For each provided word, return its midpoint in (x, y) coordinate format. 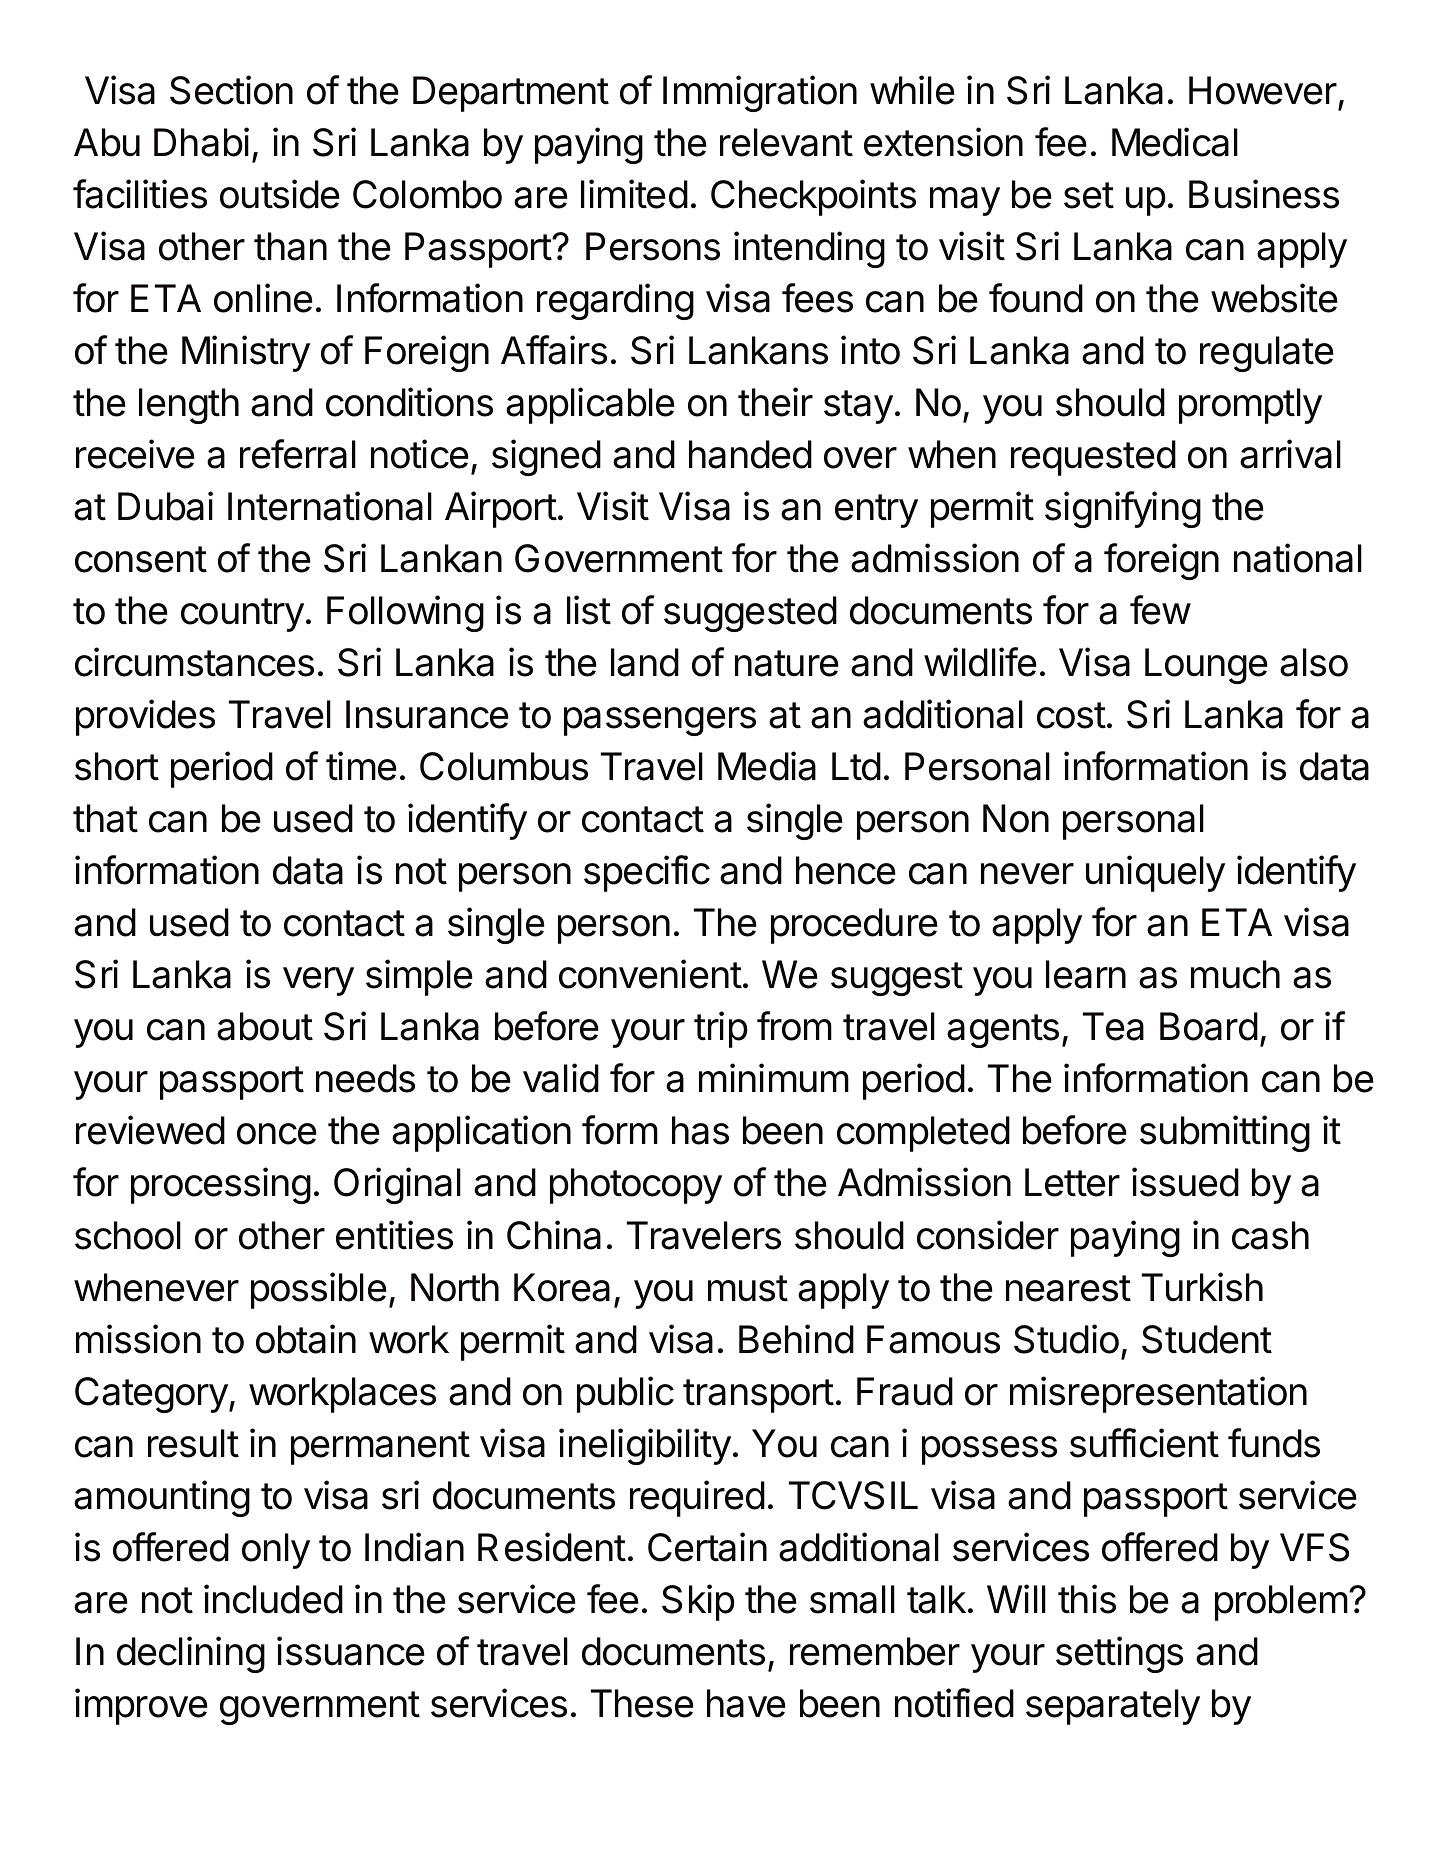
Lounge (1206, 666)
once (277, 1134)
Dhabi (201, 142)
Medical (1175, 142)
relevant (786, 142)
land (645, 662)
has (700, 1130)
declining (191, 1654)
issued (1185, 1182)
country (242, 615)
